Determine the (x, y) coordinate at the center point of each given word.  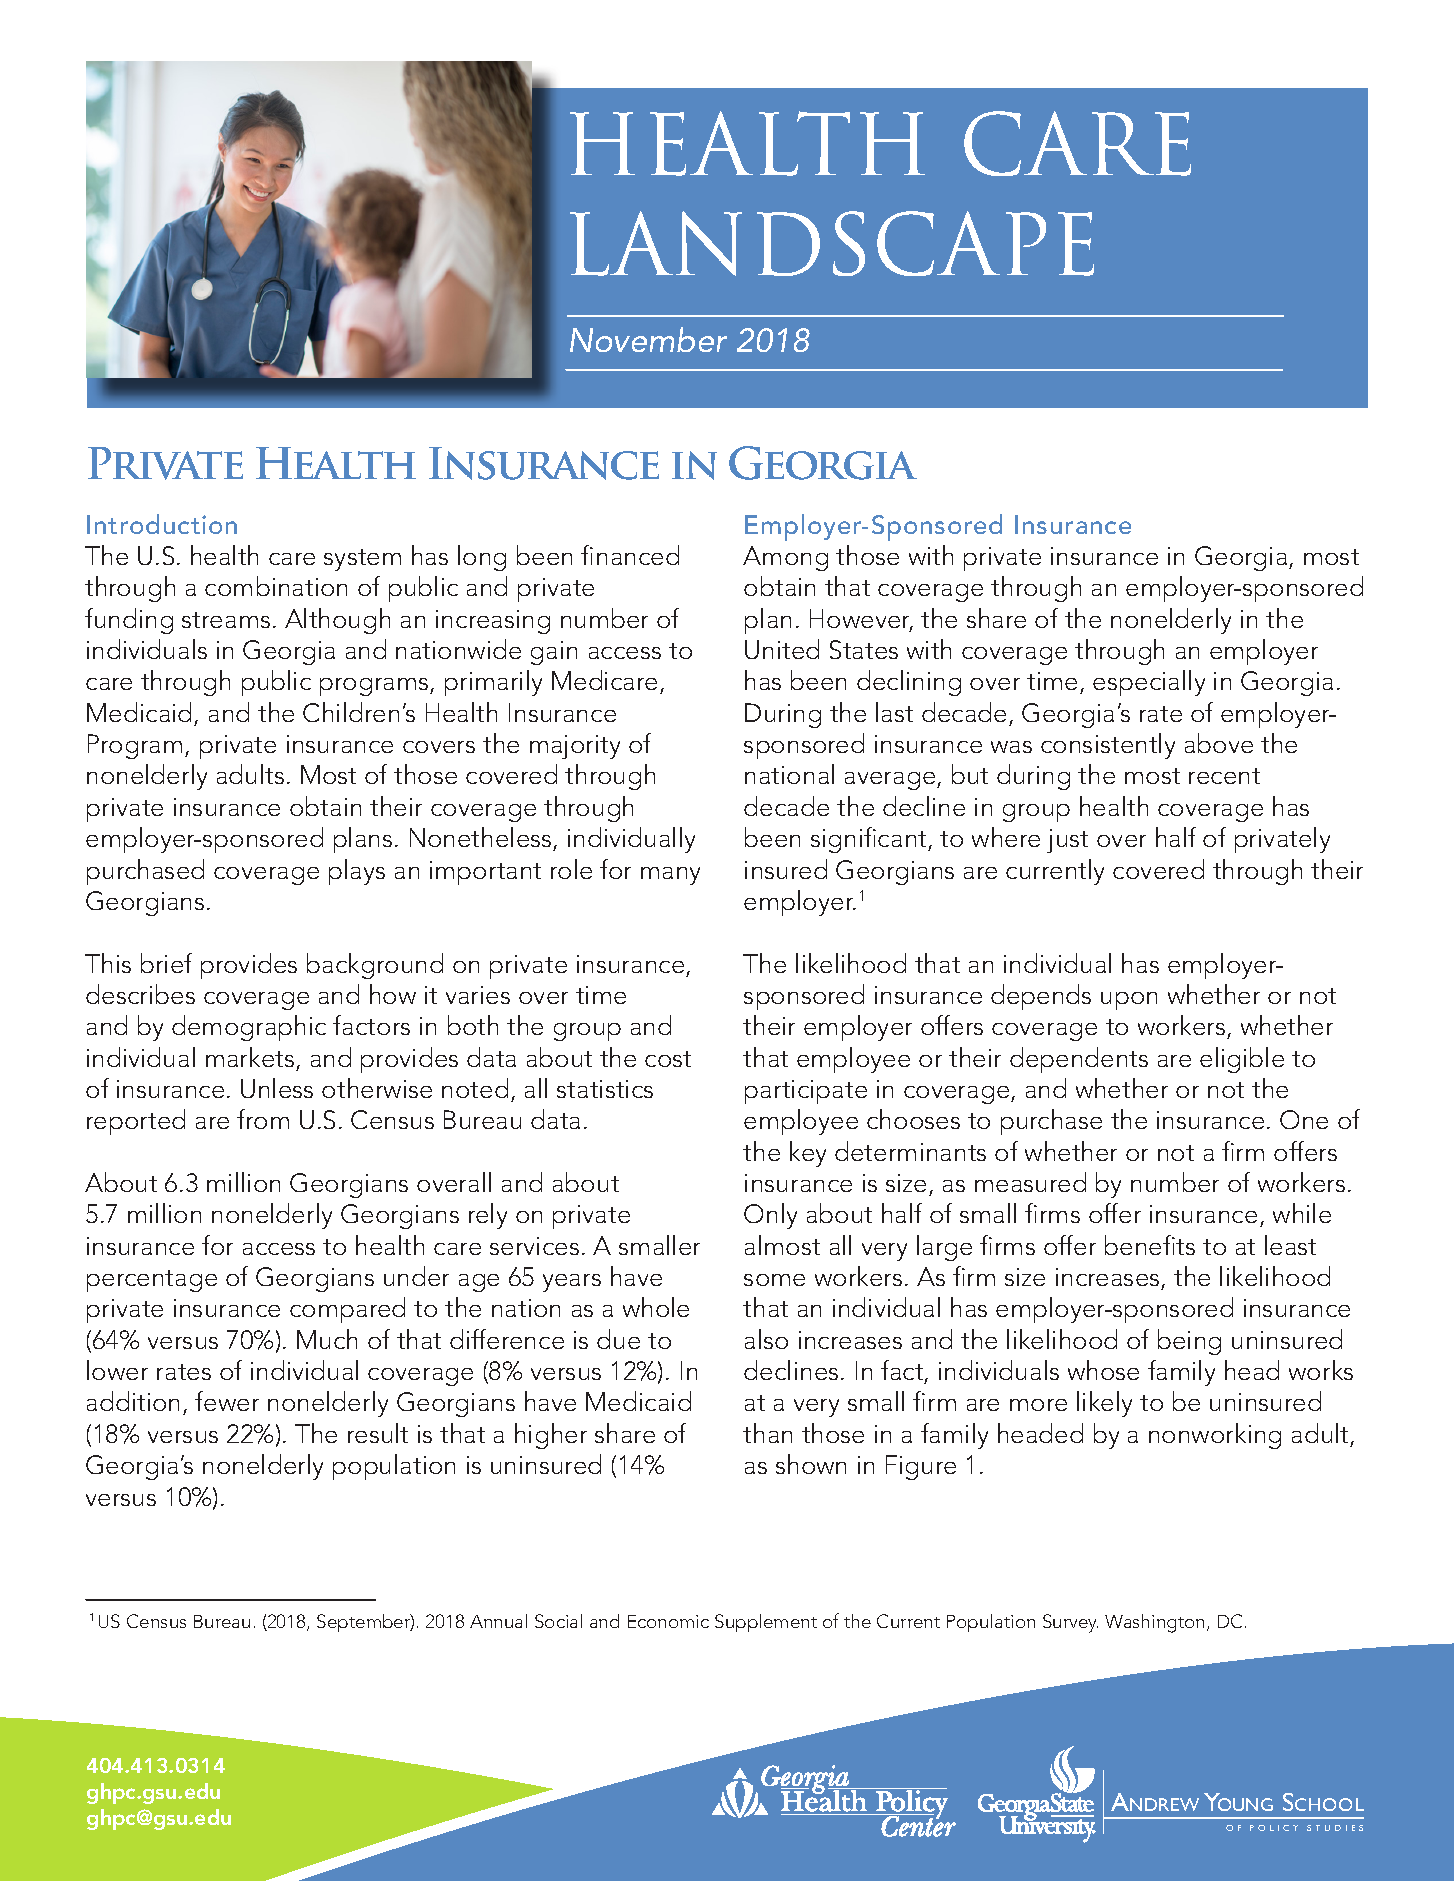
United (782, 649)
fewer (227, 1401)
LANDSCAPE (832, 243)
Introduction (162, 524)
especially (1149, 683)
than (767, 1433)
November (648, 339)
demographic (249, 1028)
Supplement (766, 1623)
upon (1129, 1001)
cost (668, 1059)
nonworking (1215, 1436)
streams (226, 620)
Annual (498, 1621)
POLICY (1274, 1828)
